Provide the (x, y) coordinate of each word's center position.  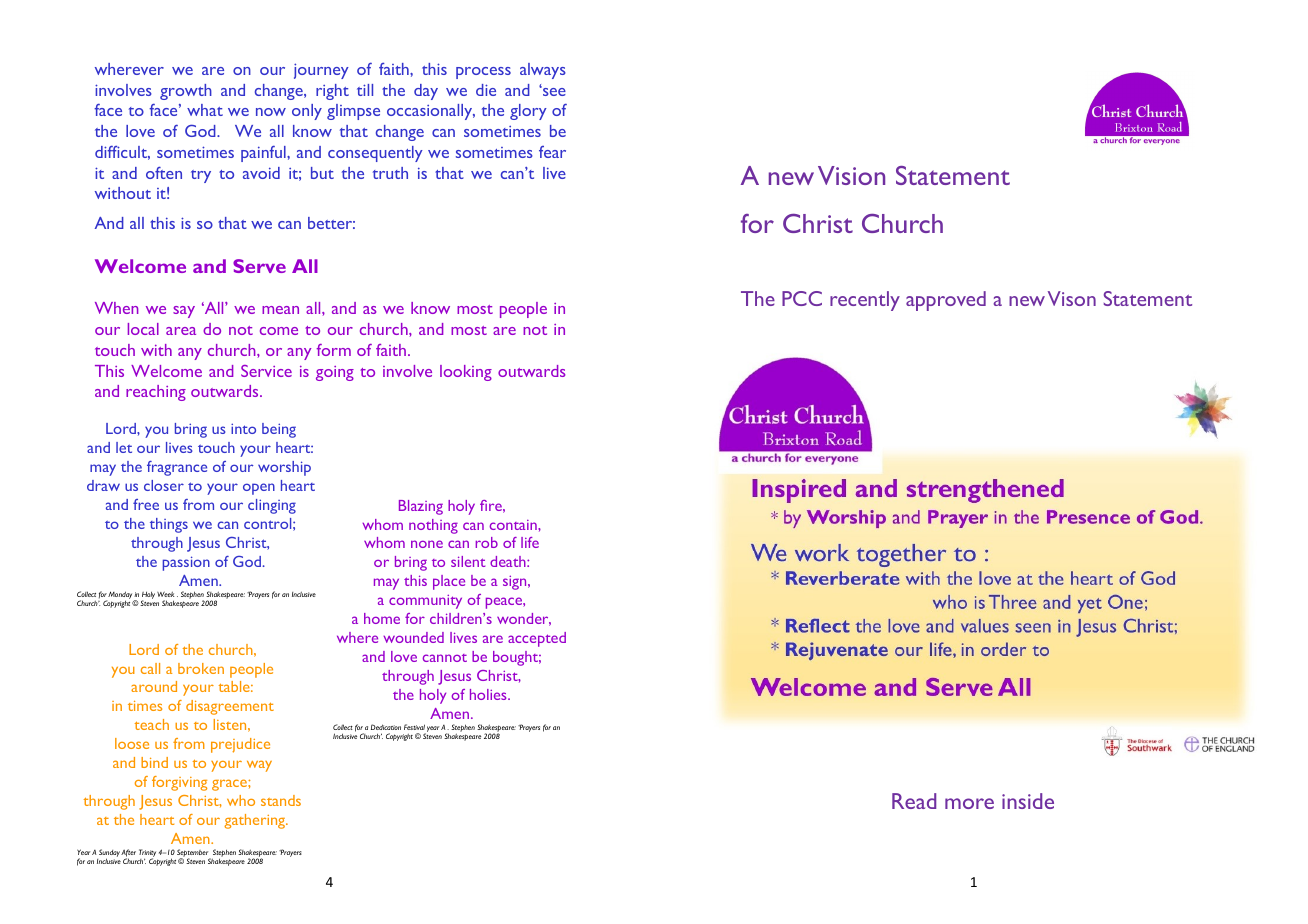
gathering (255, 821)
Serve (259, 266)
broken (201, 668)
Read (914, 801)
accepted (537, 639)
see (553, 91)
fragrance (177, 468)
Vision (851, 175)
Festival (414, 727)
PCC (802, 298)
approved (946, 301)
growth (186, 92)
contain (514, 525)
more (969, 803)
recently (865, 301)
